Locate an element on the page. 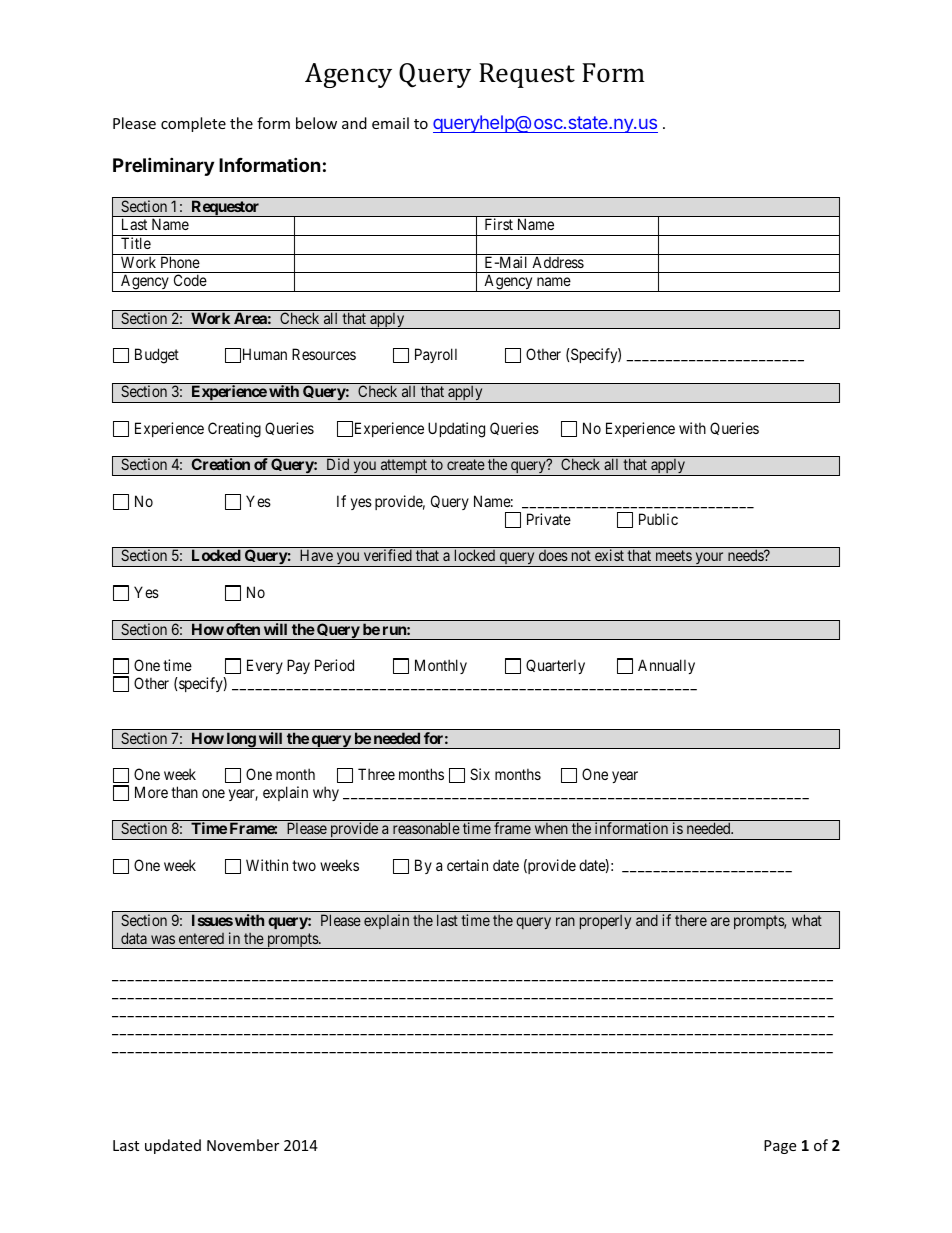 This image has width=952, height=1233. Quarterly is located at coordinates (555, 666).
